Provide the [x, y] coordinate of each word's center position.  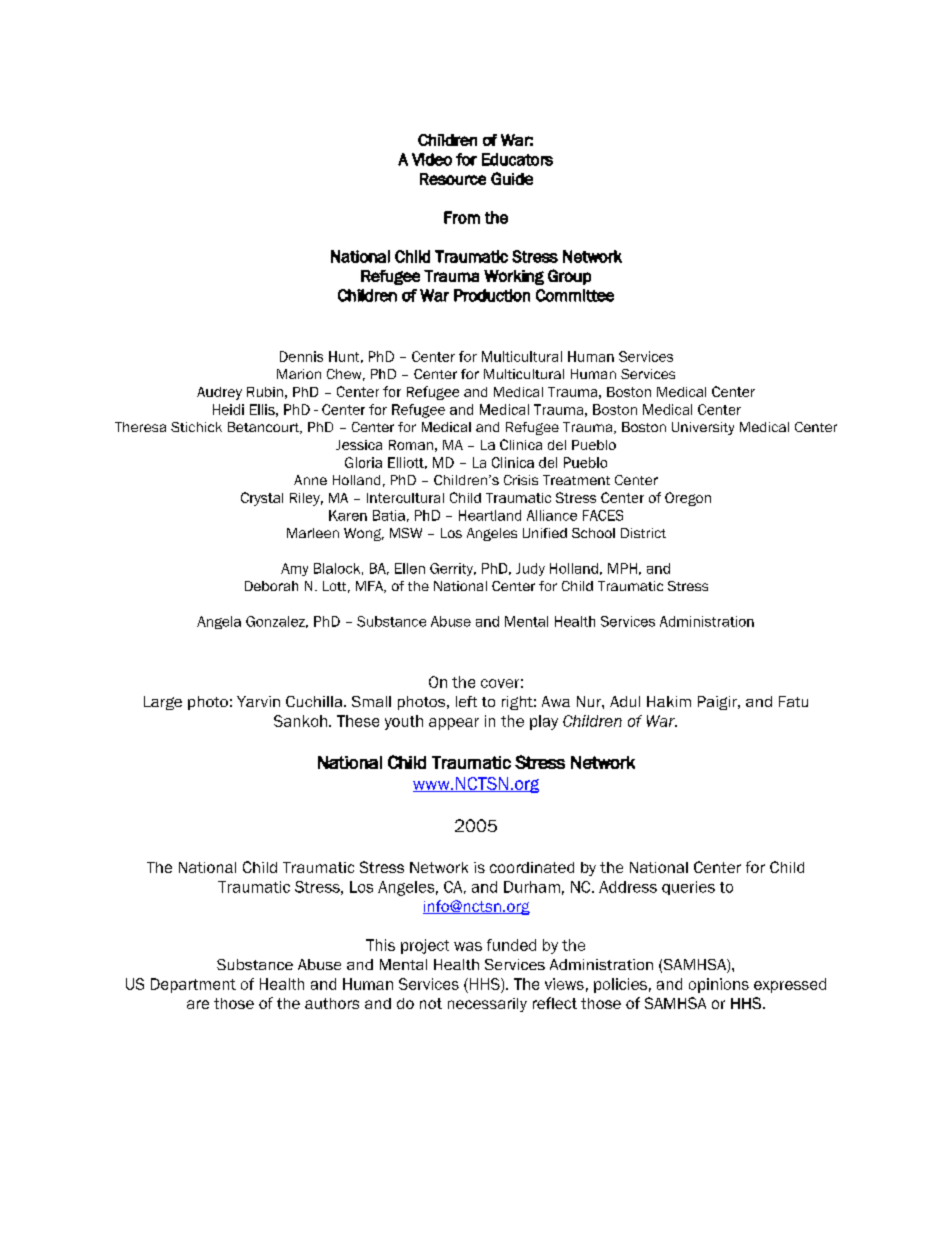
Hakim [669, 701]
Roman [411, 445]
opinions [719, 985]
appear [454, 724]
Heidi [228, 409]
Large [163, 703]
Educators [517, 159]
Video [432, 159]
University [703, 428]
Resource [453, 179]
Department [193, 985]
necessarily [487, 1005]
